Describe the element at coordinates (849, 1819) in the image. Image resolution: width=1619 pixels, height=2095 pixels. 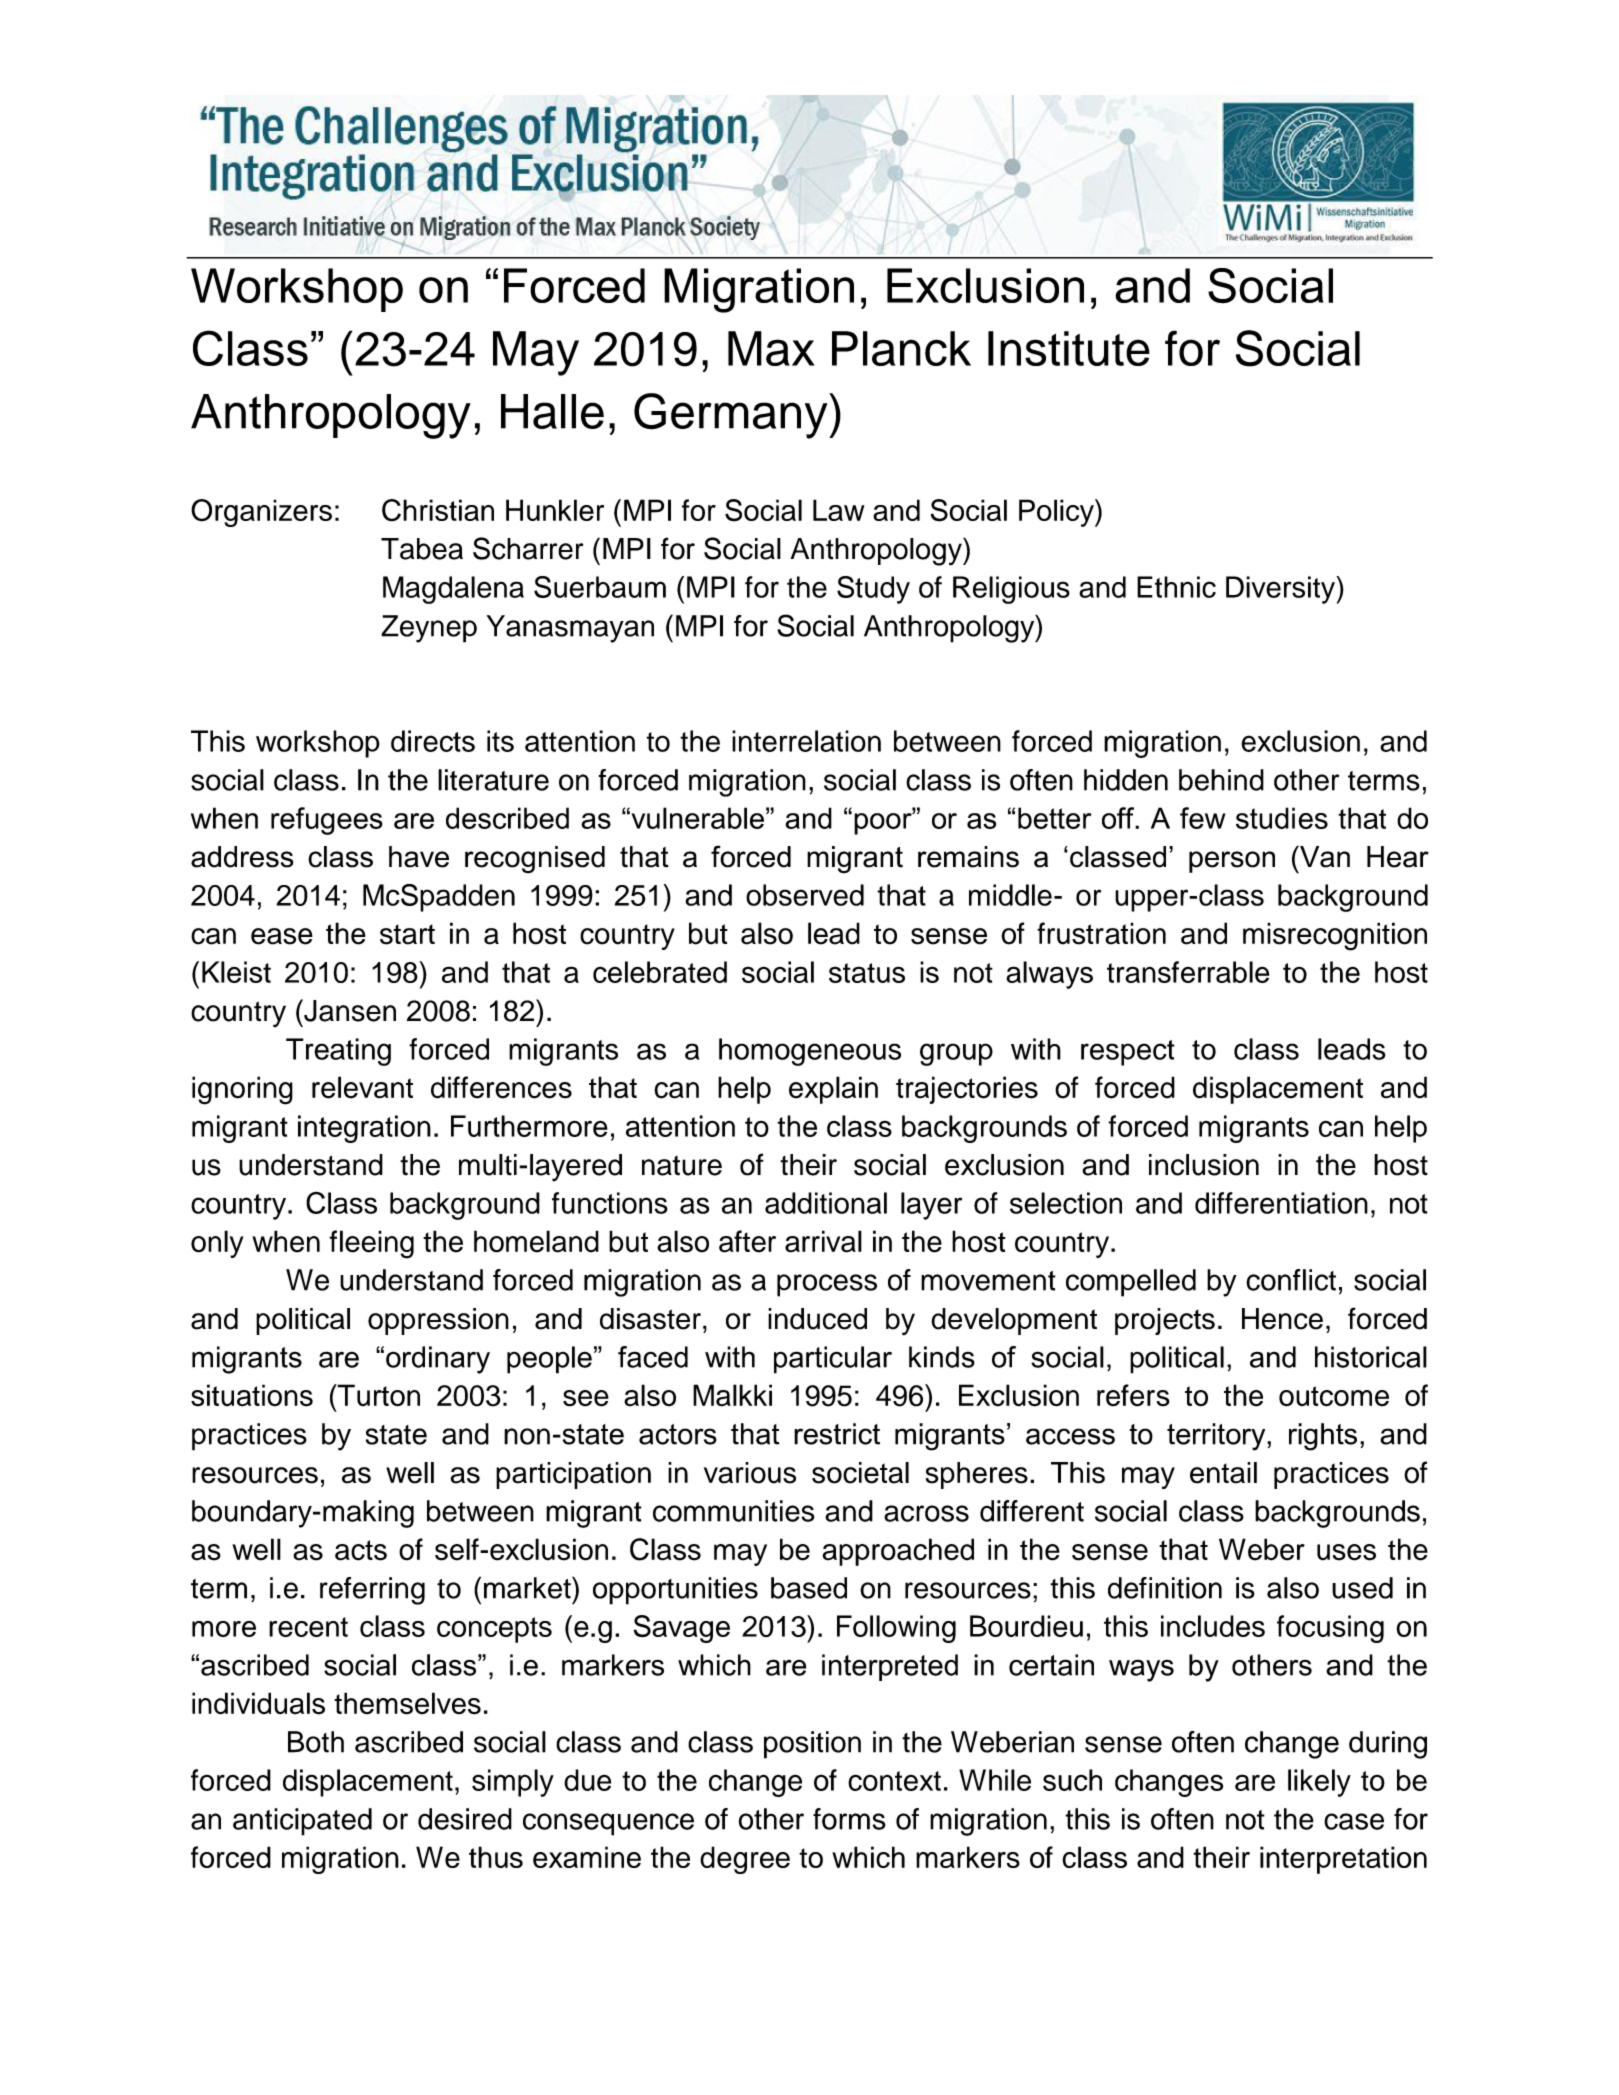
I see `forms` at that location.
